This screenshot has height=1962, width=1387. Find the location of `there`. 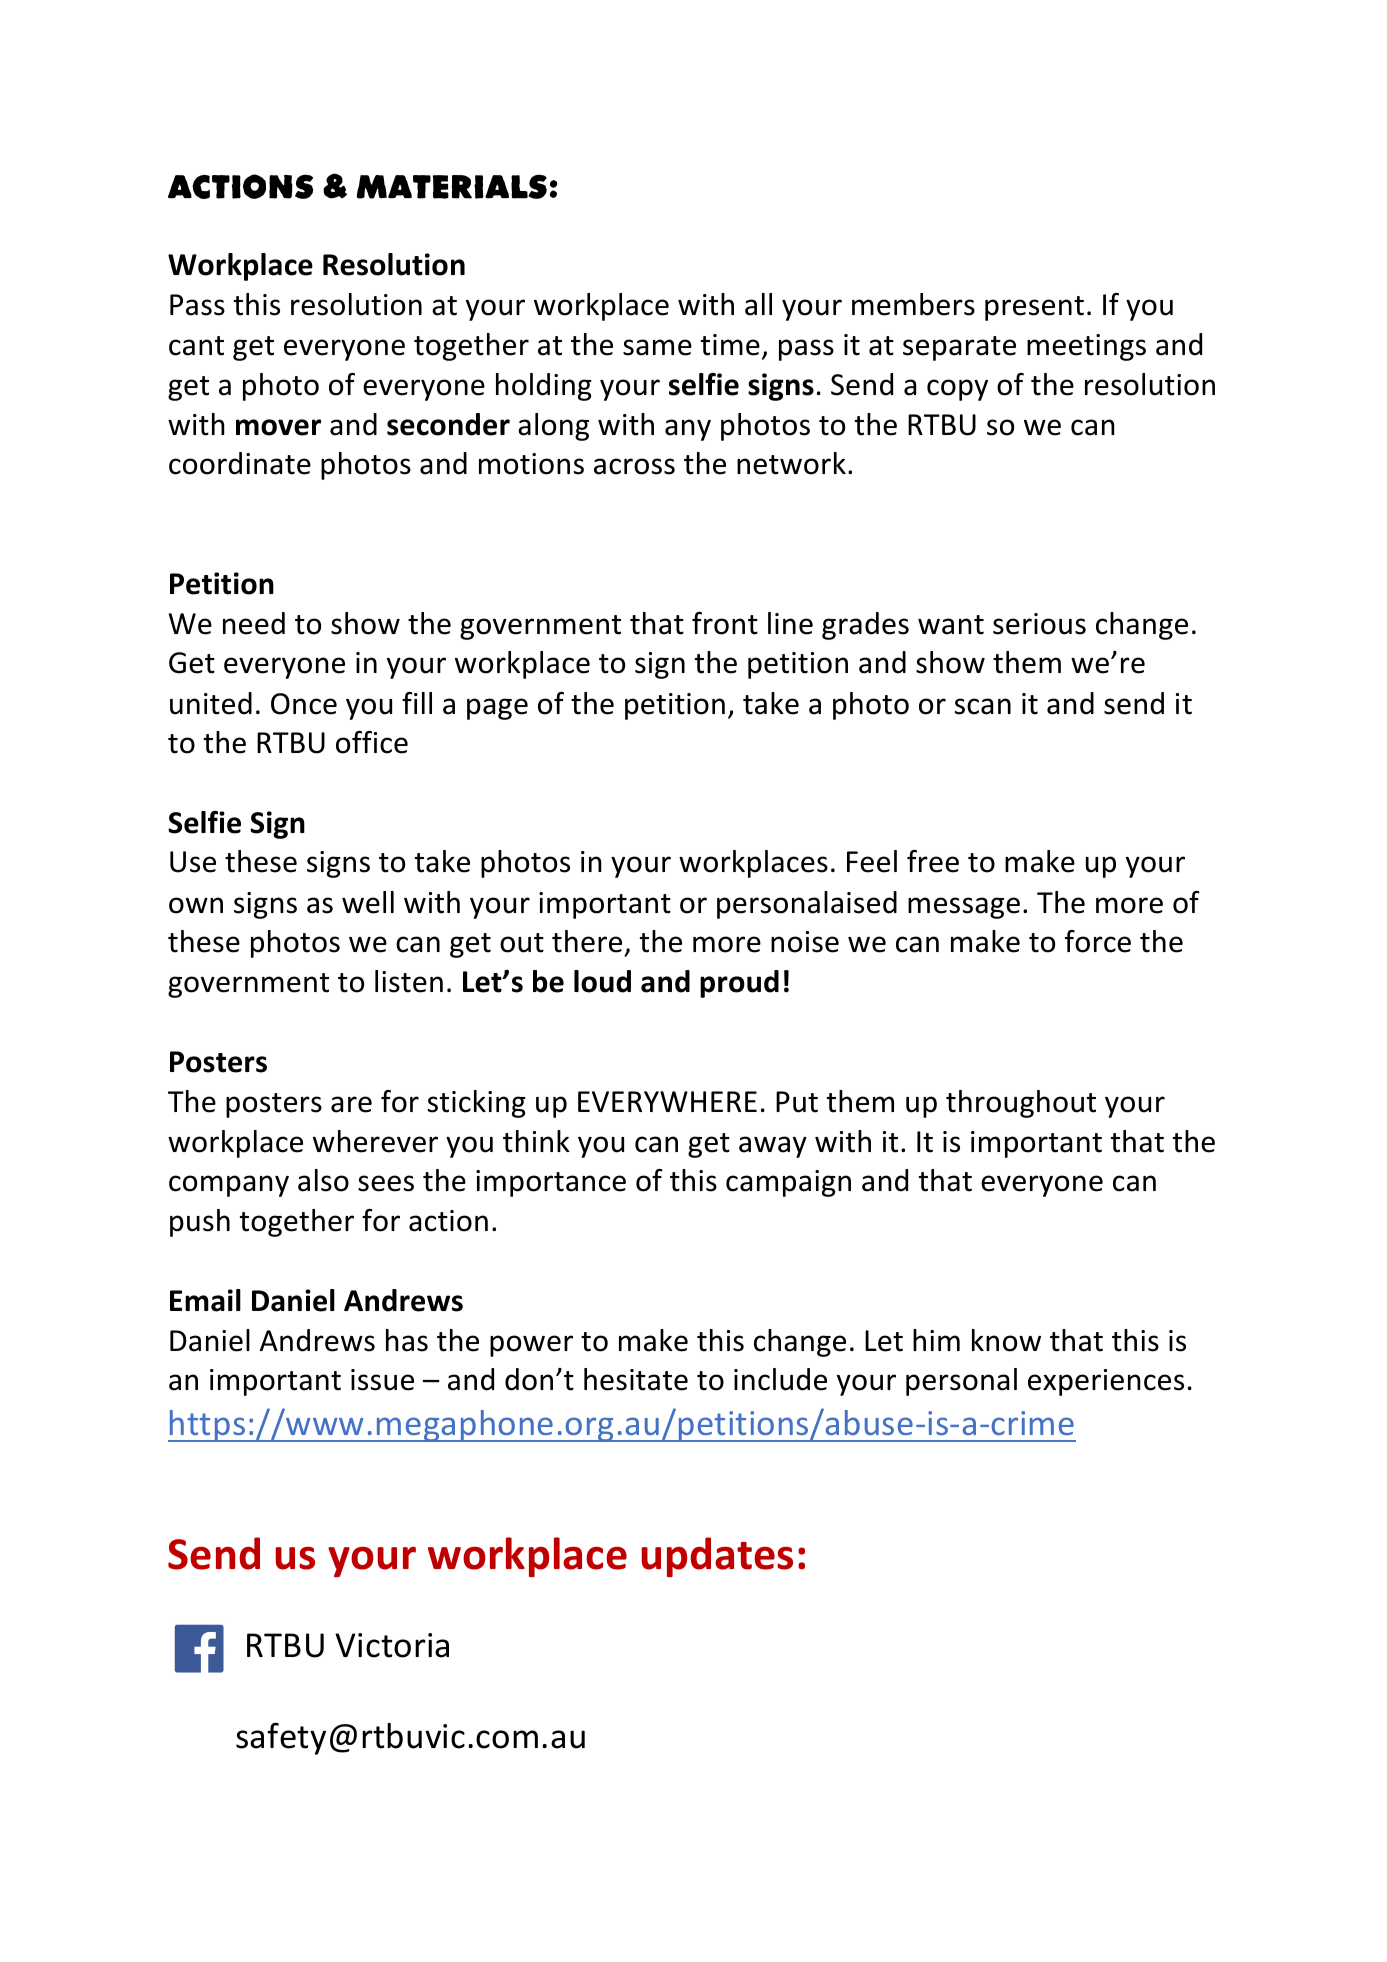

there is located at coordinates (588, 943).
